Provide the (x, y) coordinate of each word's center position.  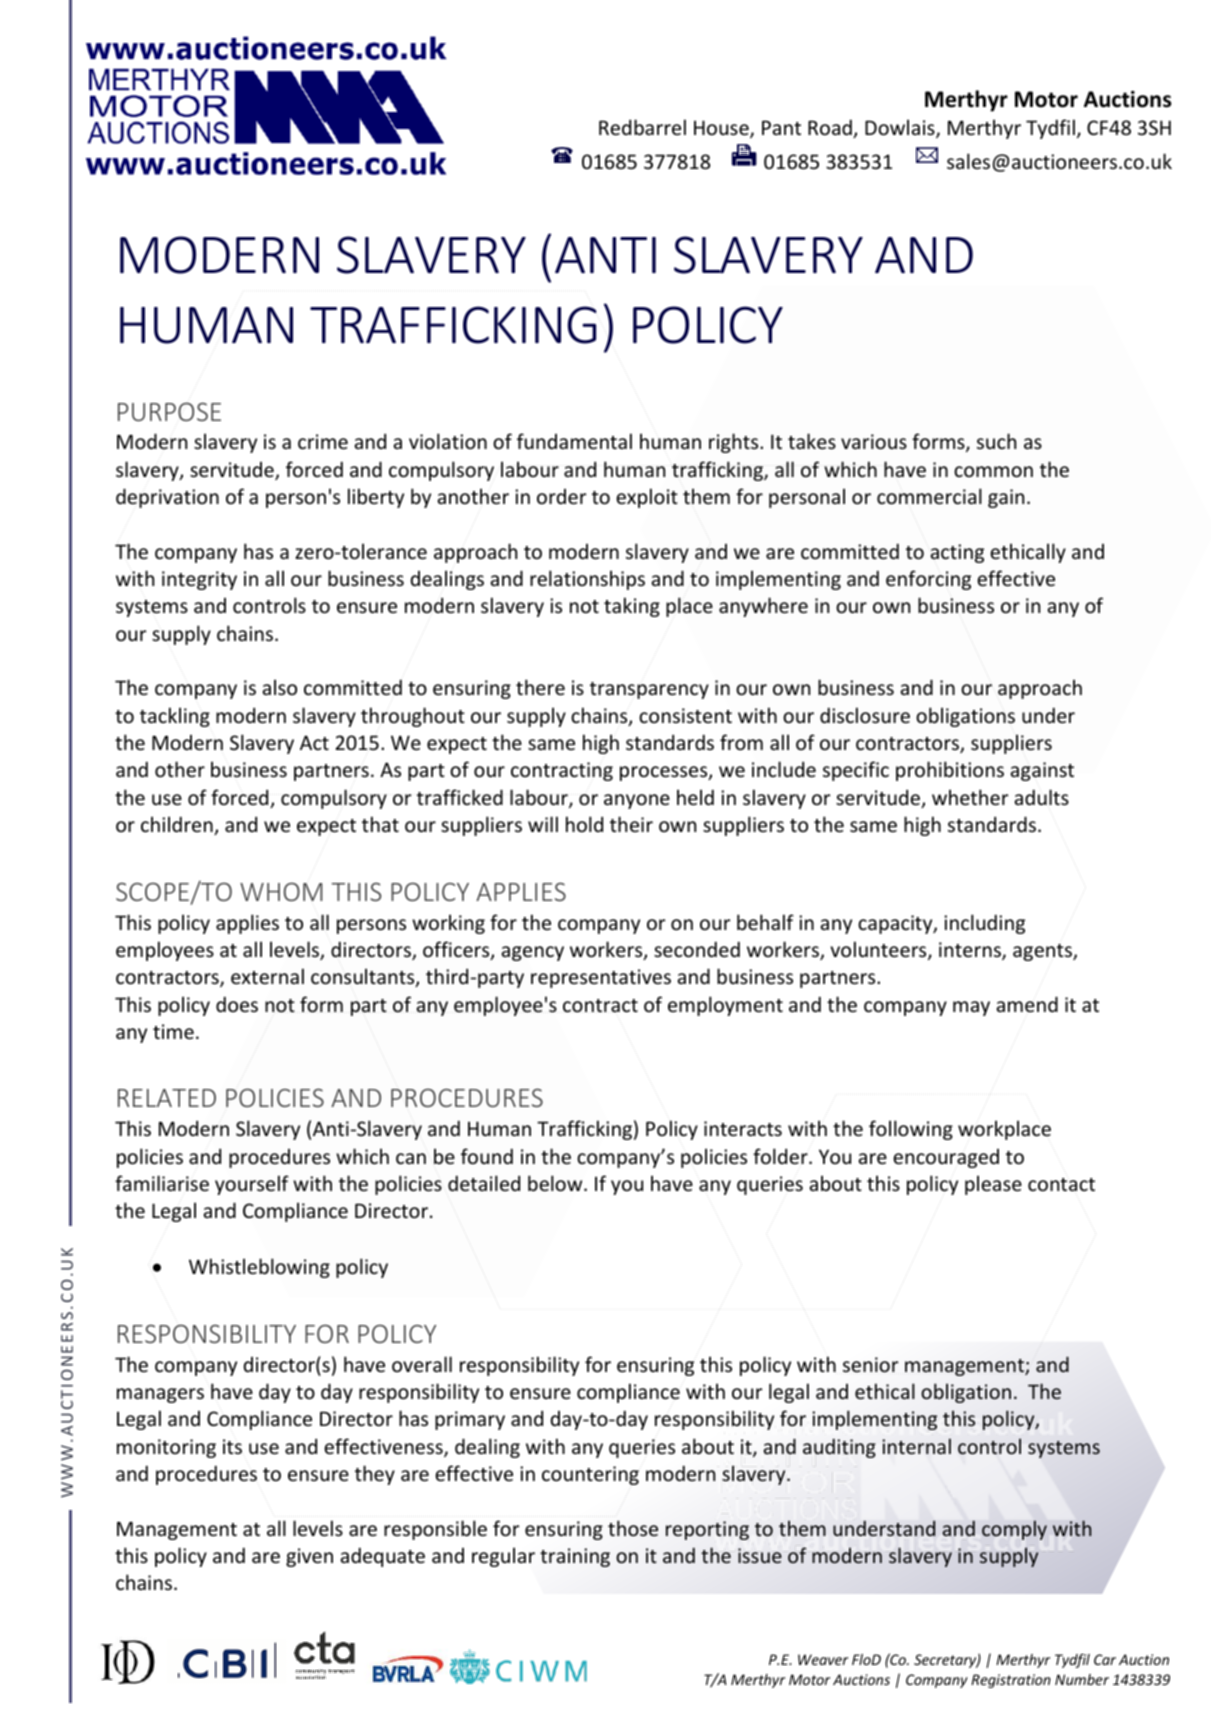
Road (831, 128)
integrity (199, 580)
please (993, 1185)
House (722, 129)
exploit (647, 498)
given (309, 1557)
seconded (697, 949)
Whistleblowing (259, 1268)
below (556, 1183)
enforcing (928, 580)
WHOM (281, 892)
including (984, 924)
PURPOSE (169, 411)
